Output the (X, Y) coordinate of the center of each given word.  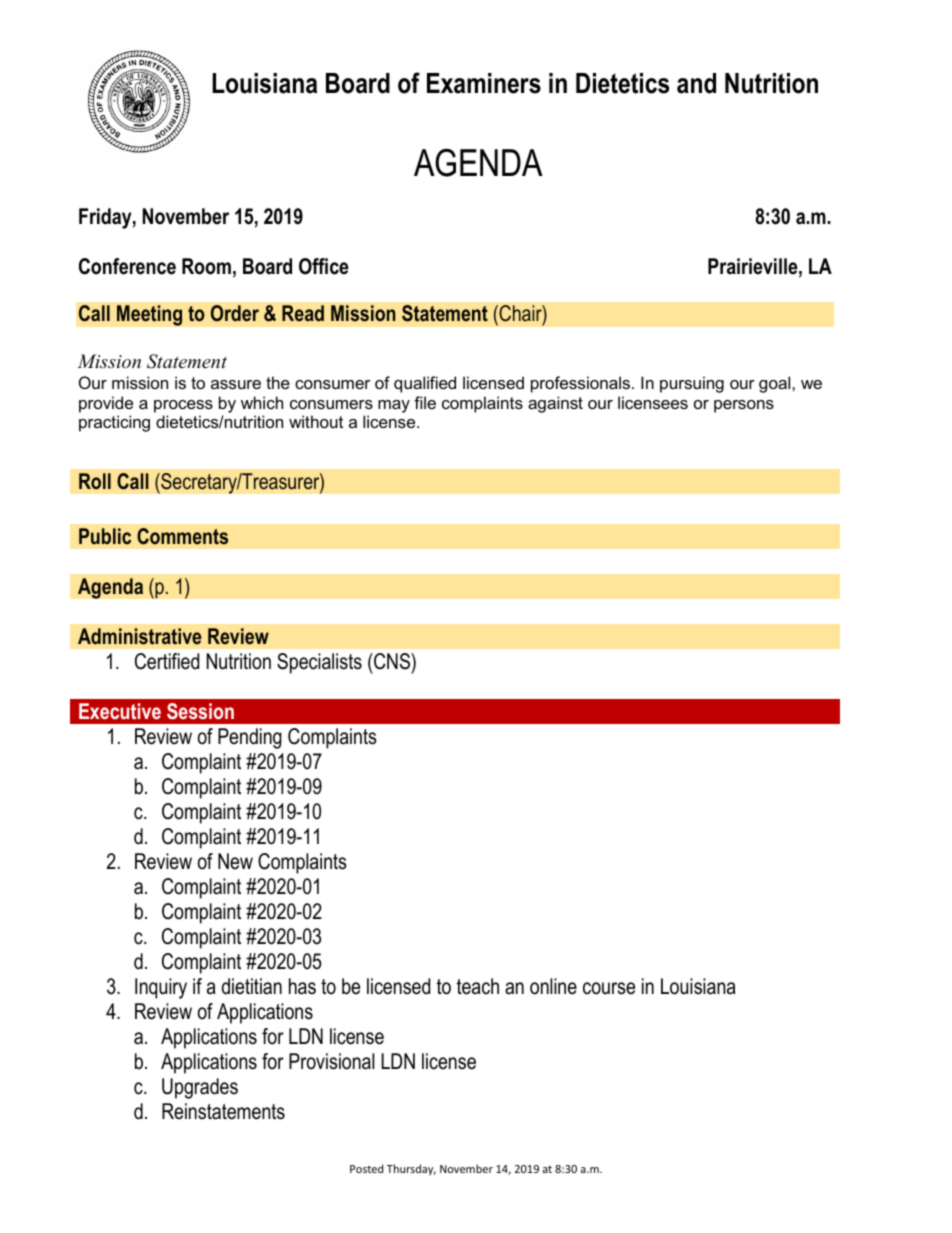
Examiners (484, 83)
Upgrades (200, 1088)
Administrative (140, 636)
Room (206, 266)
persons (744, 406)
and (696, 83)
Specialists (319, 663)
